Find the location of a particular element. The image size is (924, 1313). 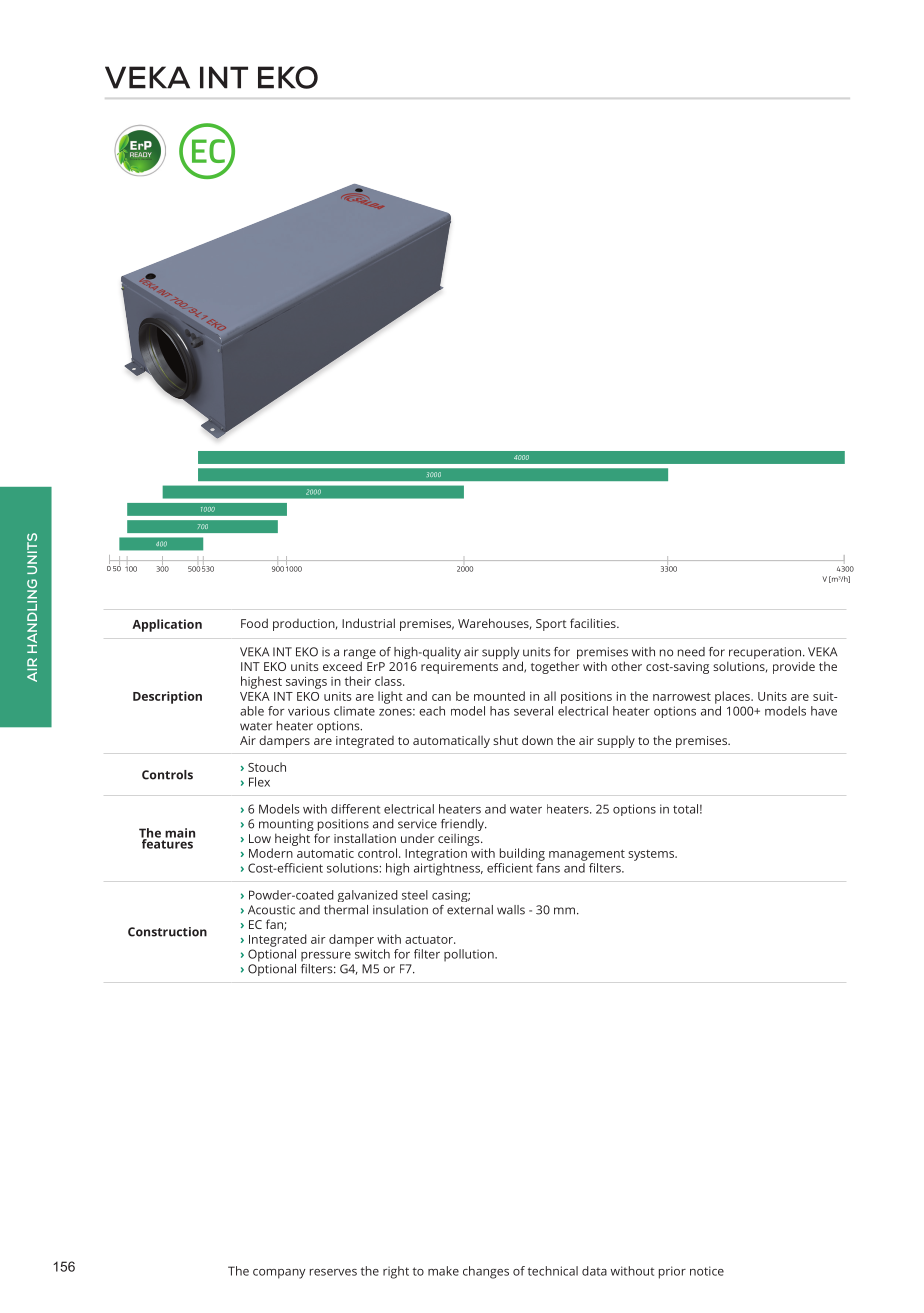

changes is located at coordinates (486, 1272).
